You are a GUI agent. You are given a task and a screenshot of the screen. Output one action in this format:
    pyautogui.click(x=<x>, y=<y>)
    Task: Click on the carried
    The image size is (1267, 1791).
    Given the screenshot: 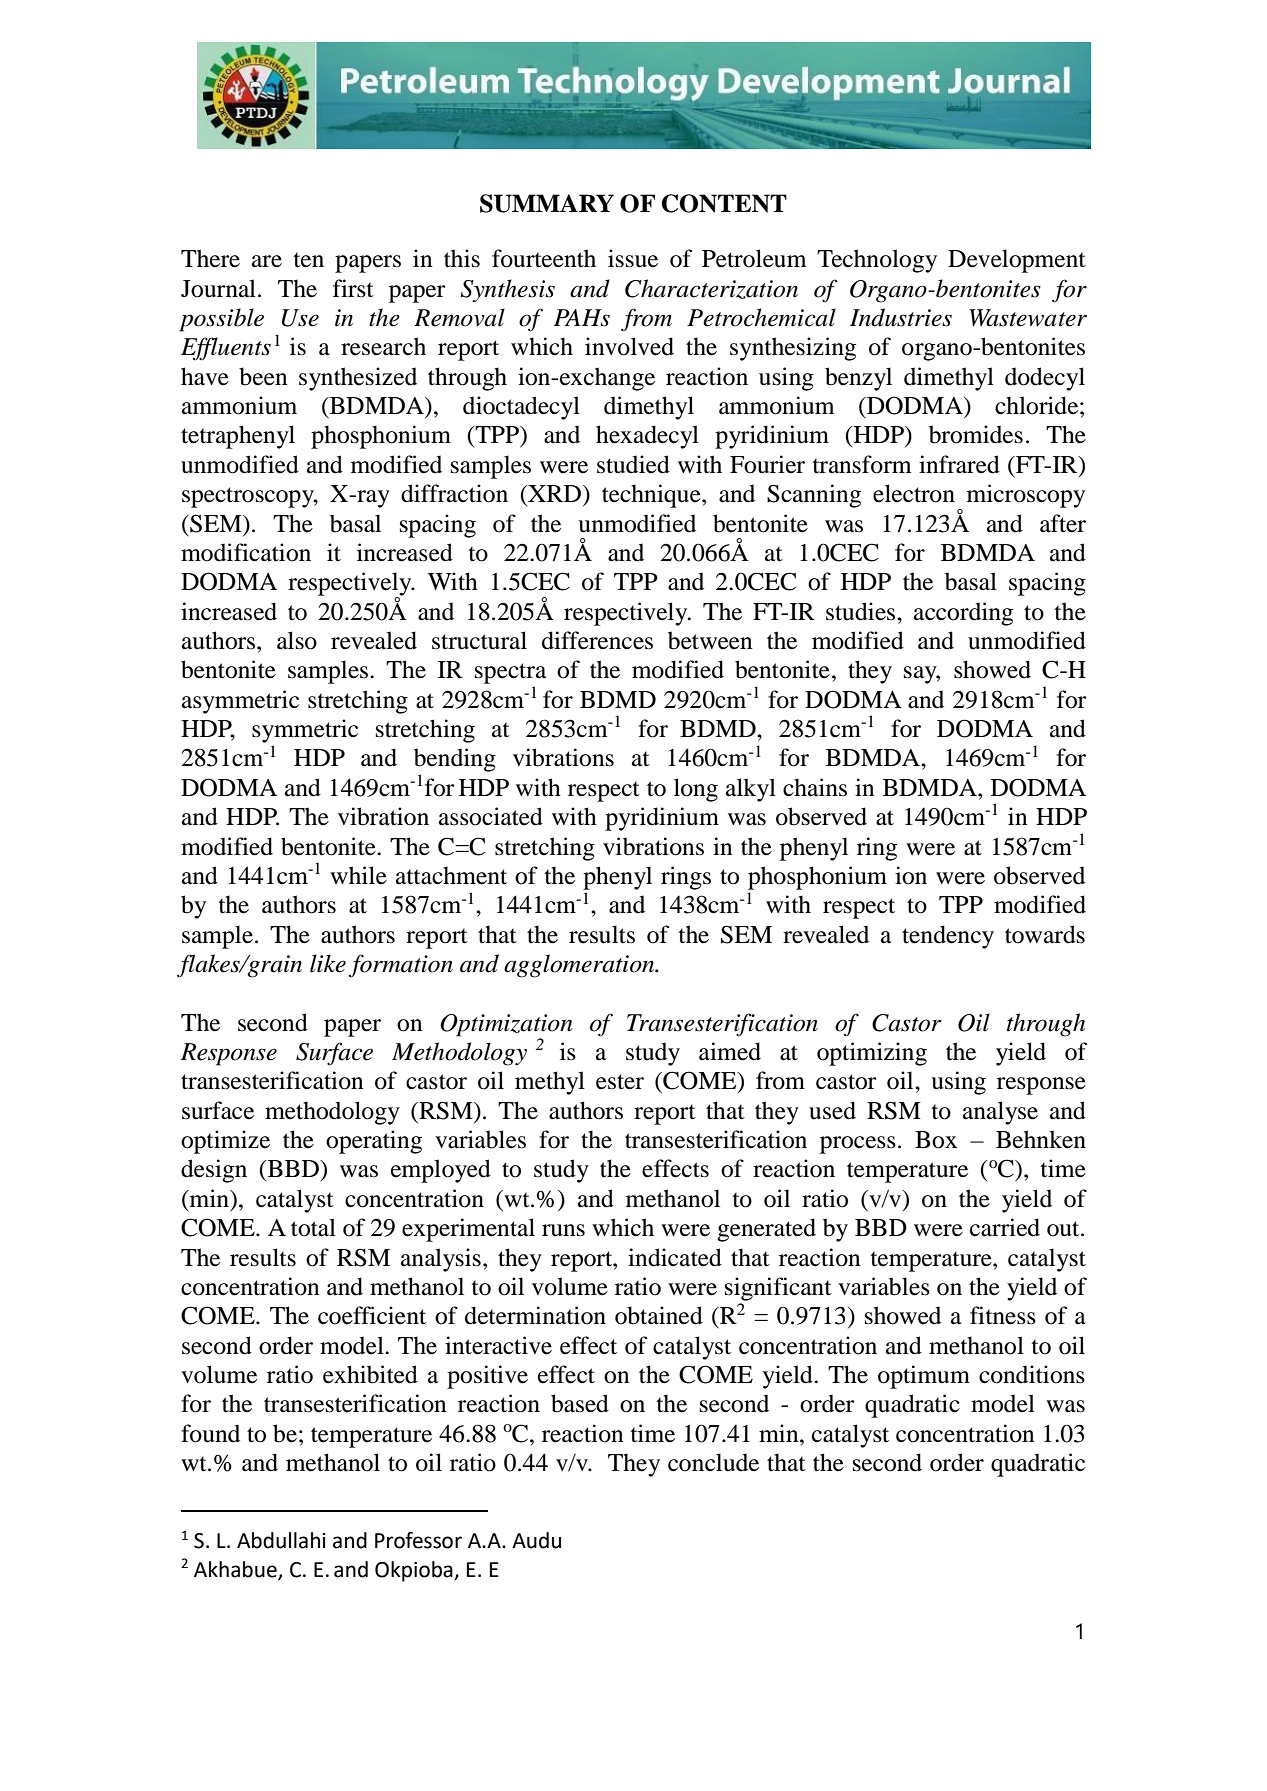 What is the action you would take?
    pyautogui.click(x=1005, y=1227)
